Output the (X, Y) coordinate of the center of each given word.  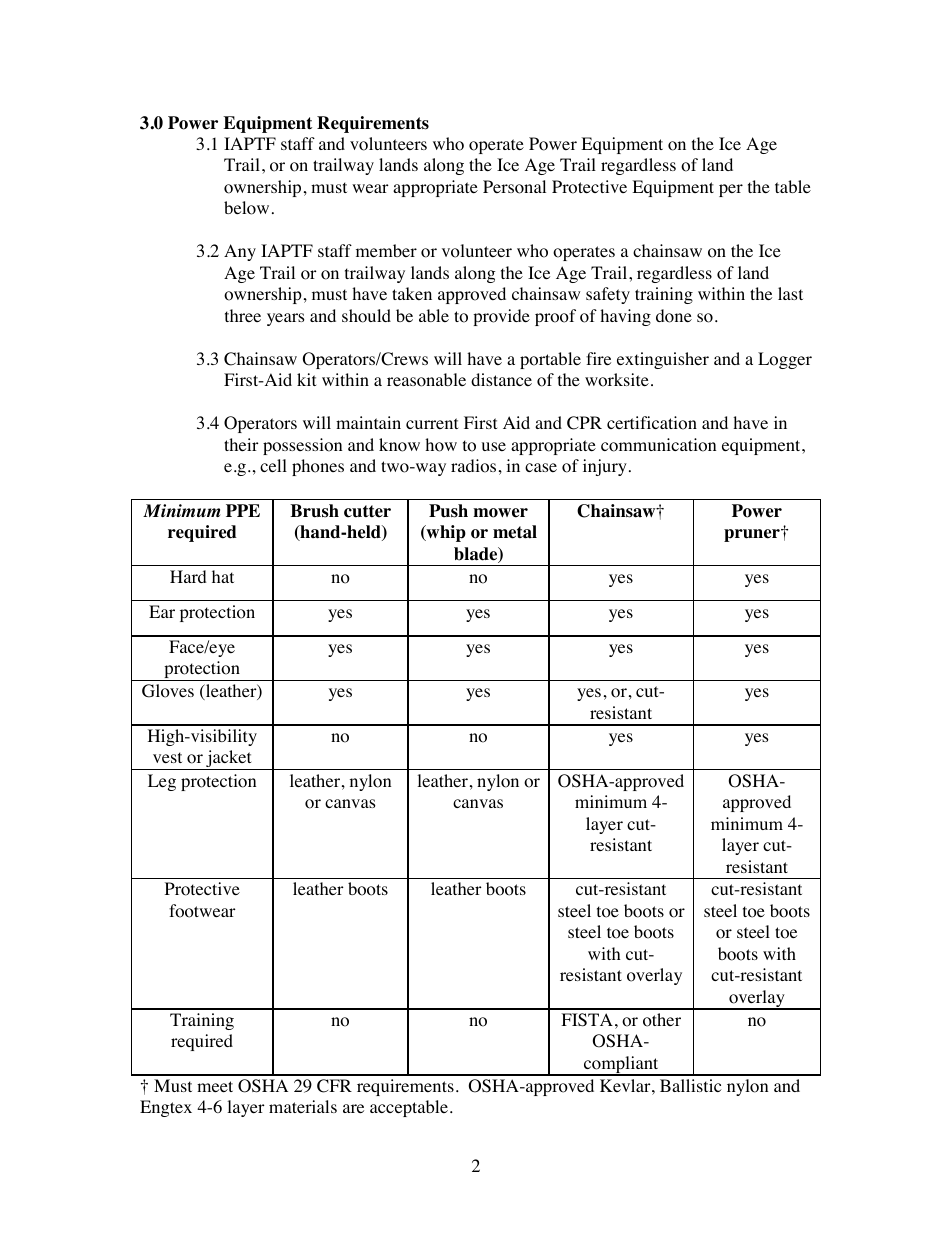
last (790, 293)
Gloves (168, 691)
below (246, 208)
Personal (514, 187)
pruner (753, 535)
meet (215, 1086)
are (353, 1108)
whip (445, 533)
